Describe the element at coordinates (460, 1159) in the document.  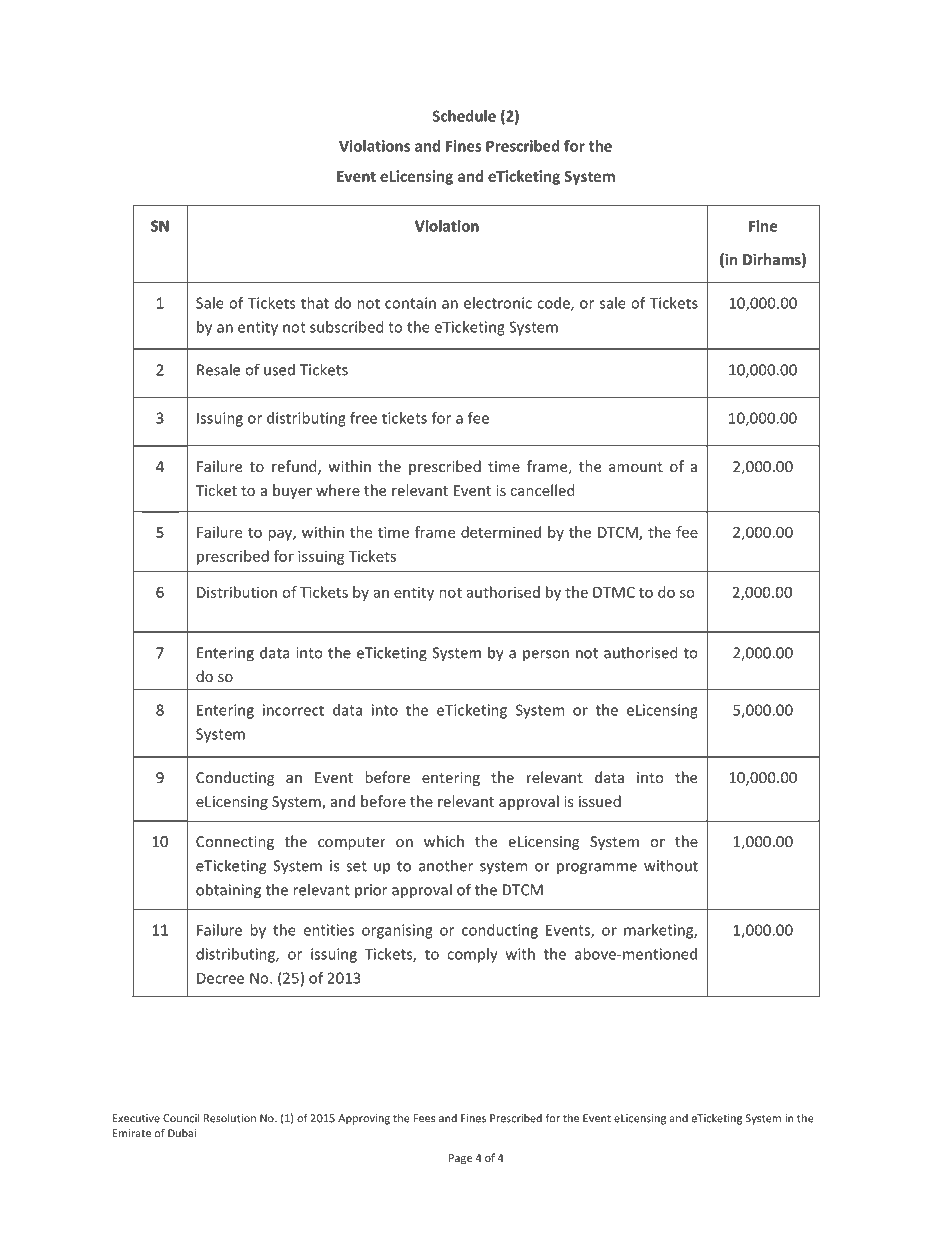
I see `Page` at that location.
